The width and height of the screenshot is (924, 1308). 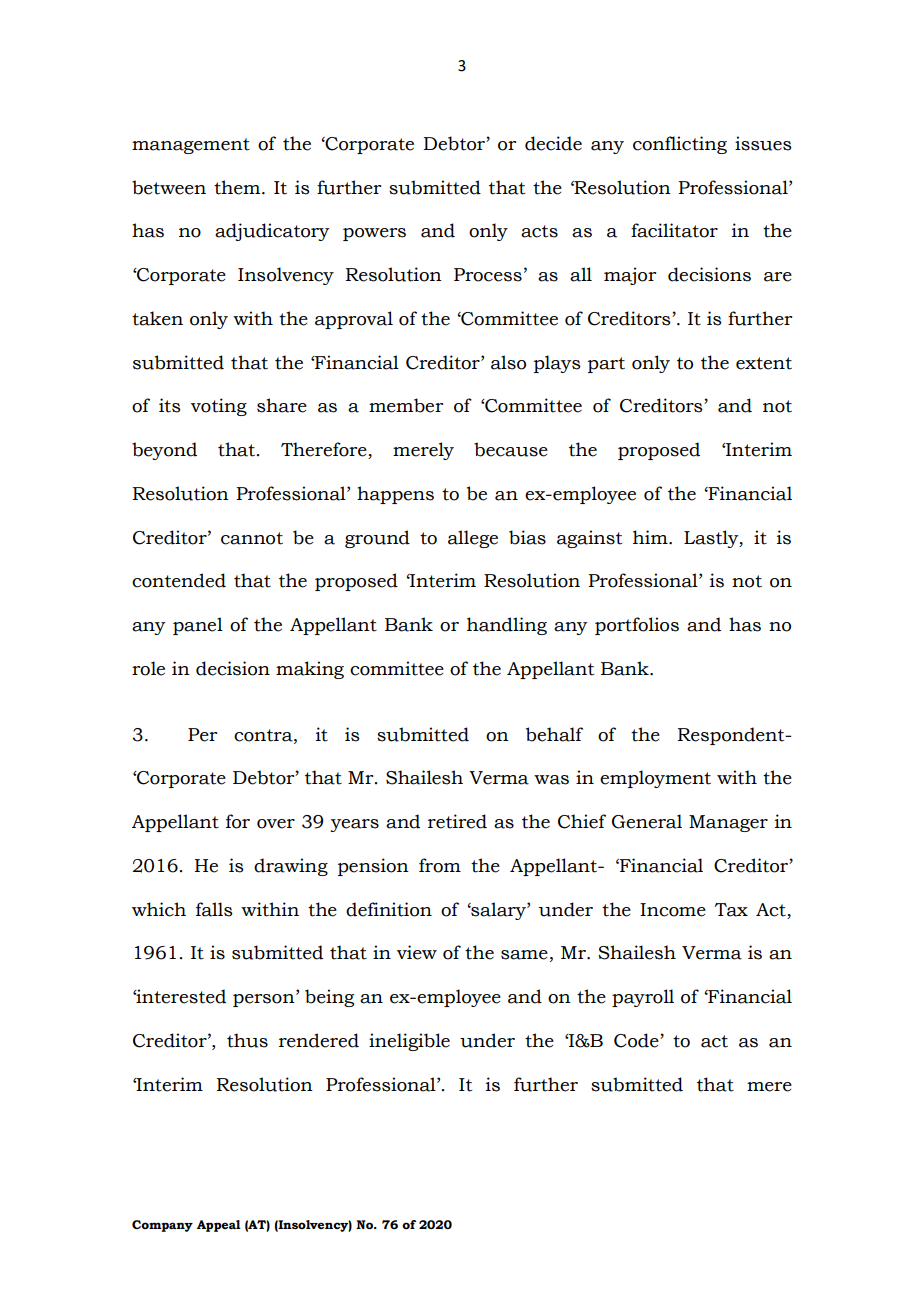 What do you see at coordinates (238, 187) in the screenshot?
I see `them` at bounding box center [238, 187].
